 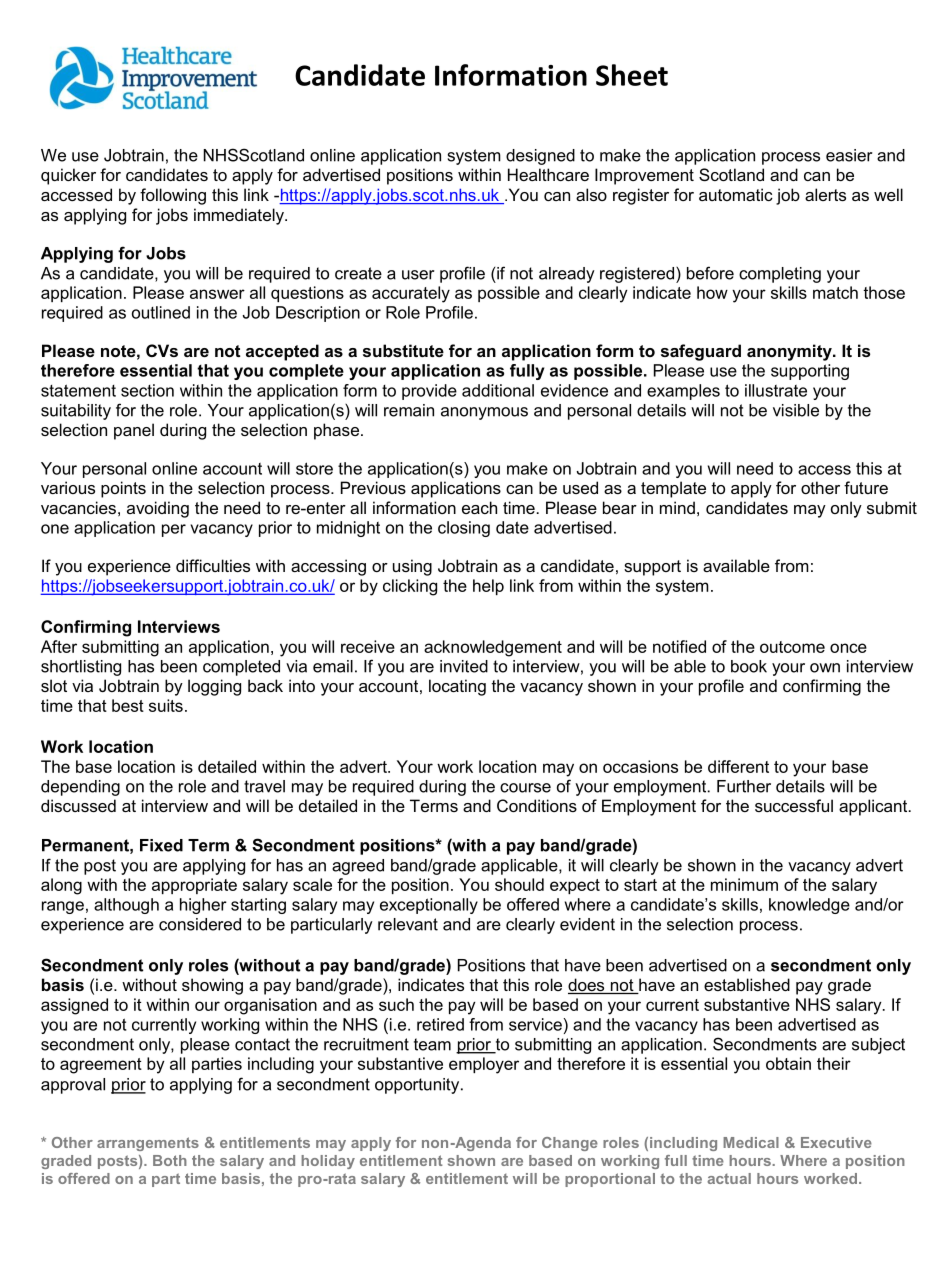 I want to click on minimum, so click(x=744, y=884).
